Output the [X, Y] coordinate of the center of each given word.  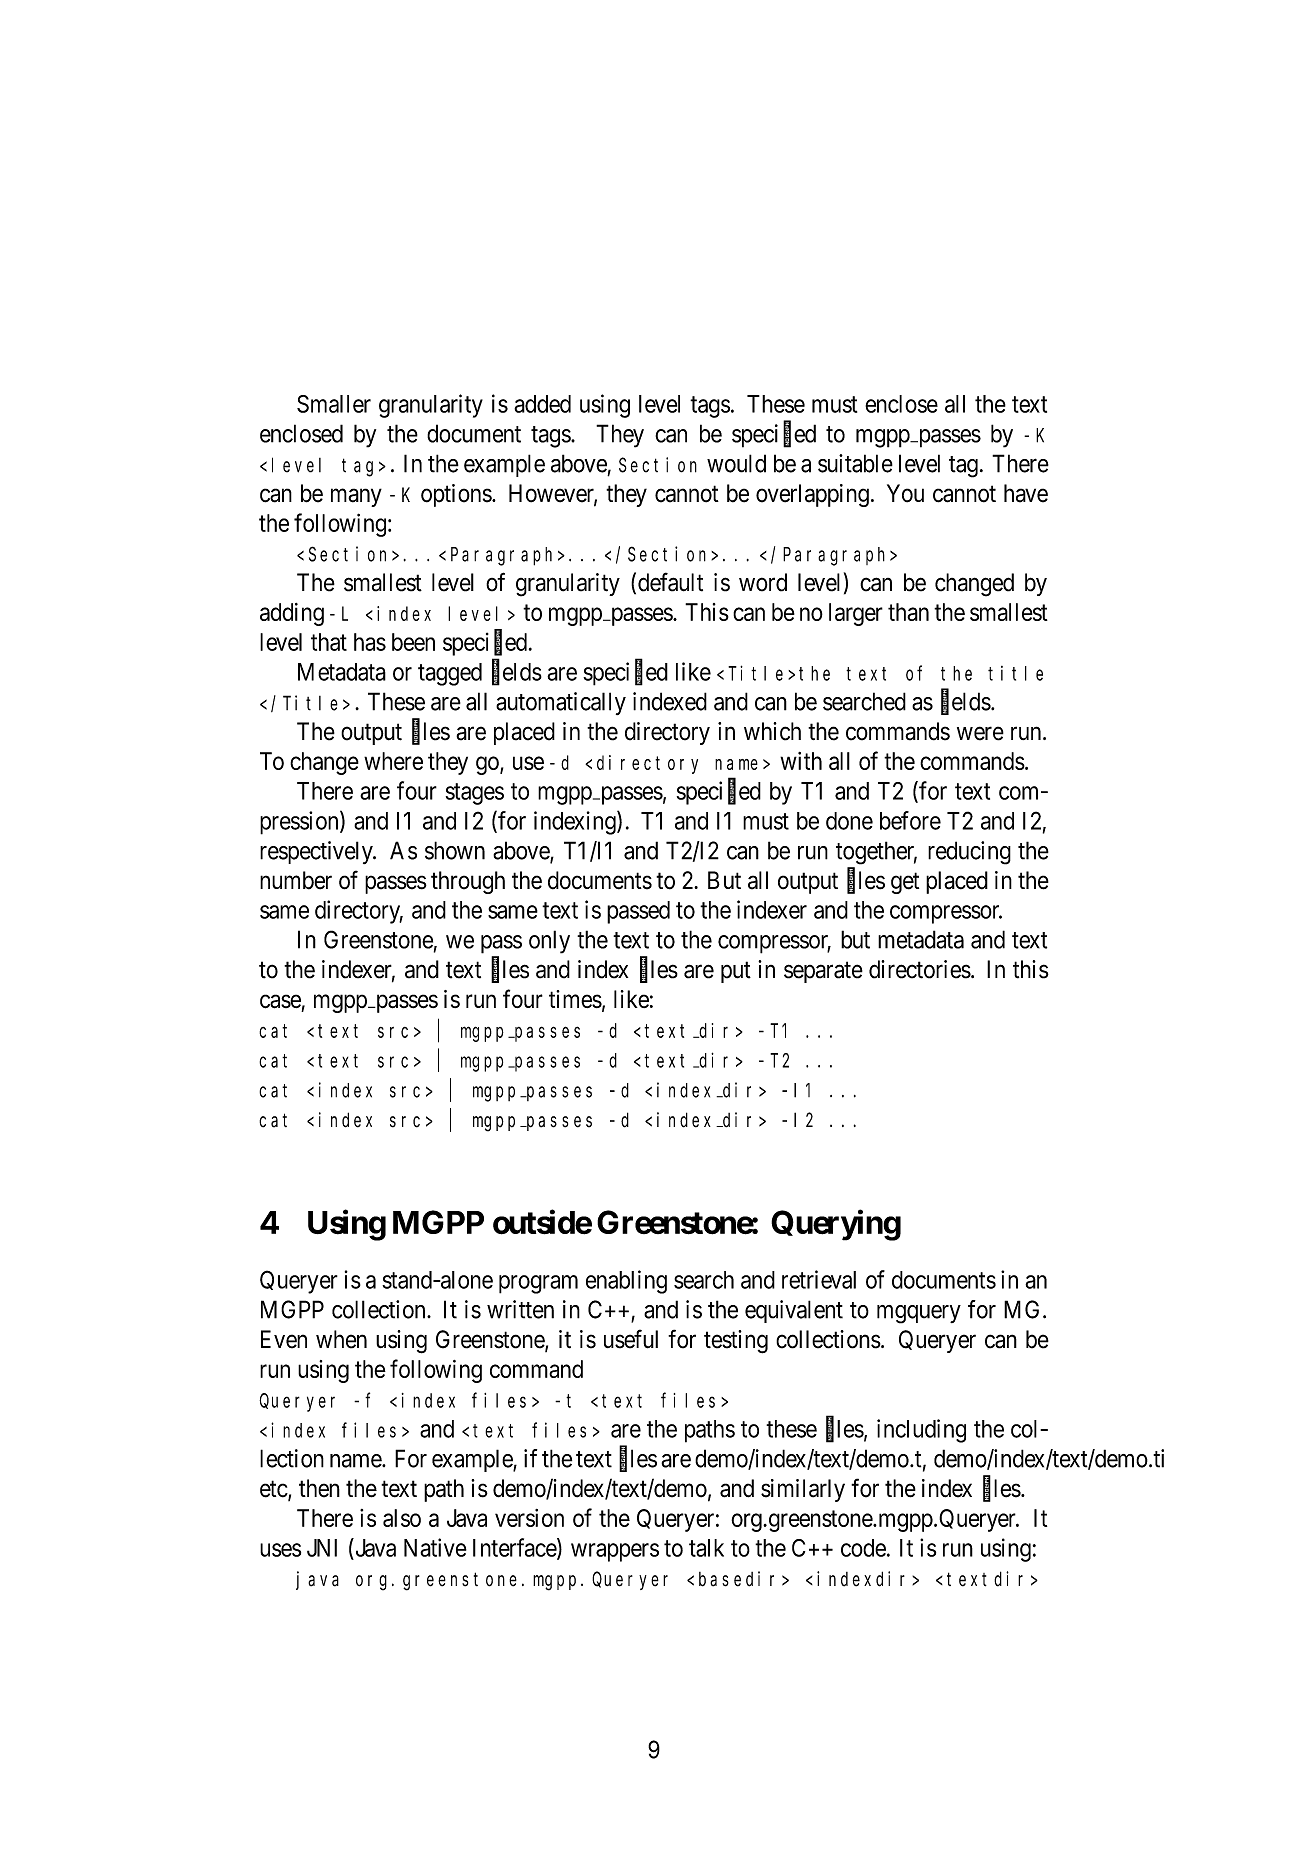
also [402, 1518]
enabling [626, 1282]
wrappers [615, 1552]
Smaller [334, 404]
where [393, 761]
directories [920, 969]
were [980, 734]
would [736, 463]
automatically [561, 703]
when [341, 1339]
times [575, 999]
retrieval [819, 1279]
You [905, 493]
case [280, 1001]
